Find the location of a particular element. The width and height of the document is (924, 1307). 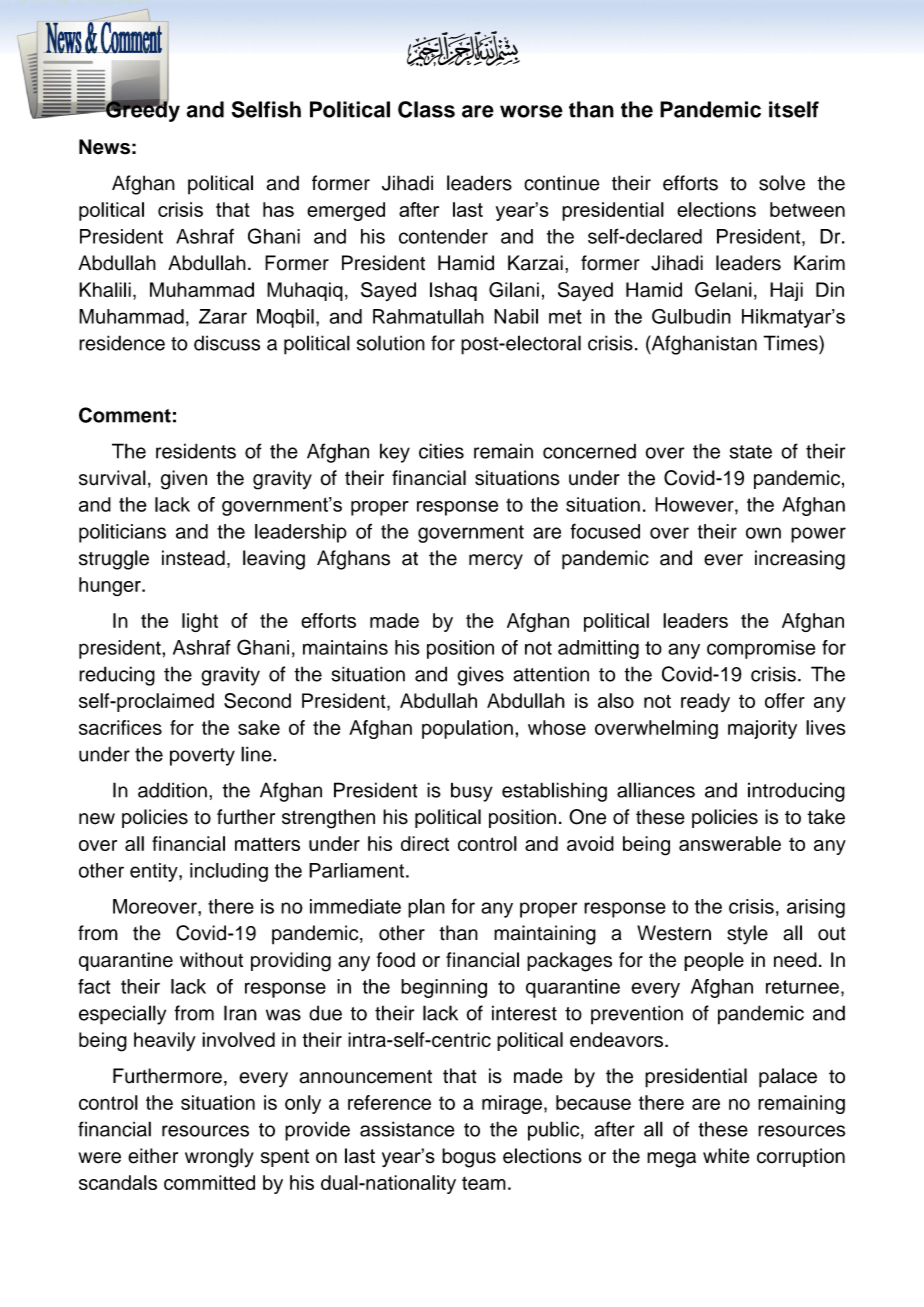

given is located at coordinates (184, 480).
